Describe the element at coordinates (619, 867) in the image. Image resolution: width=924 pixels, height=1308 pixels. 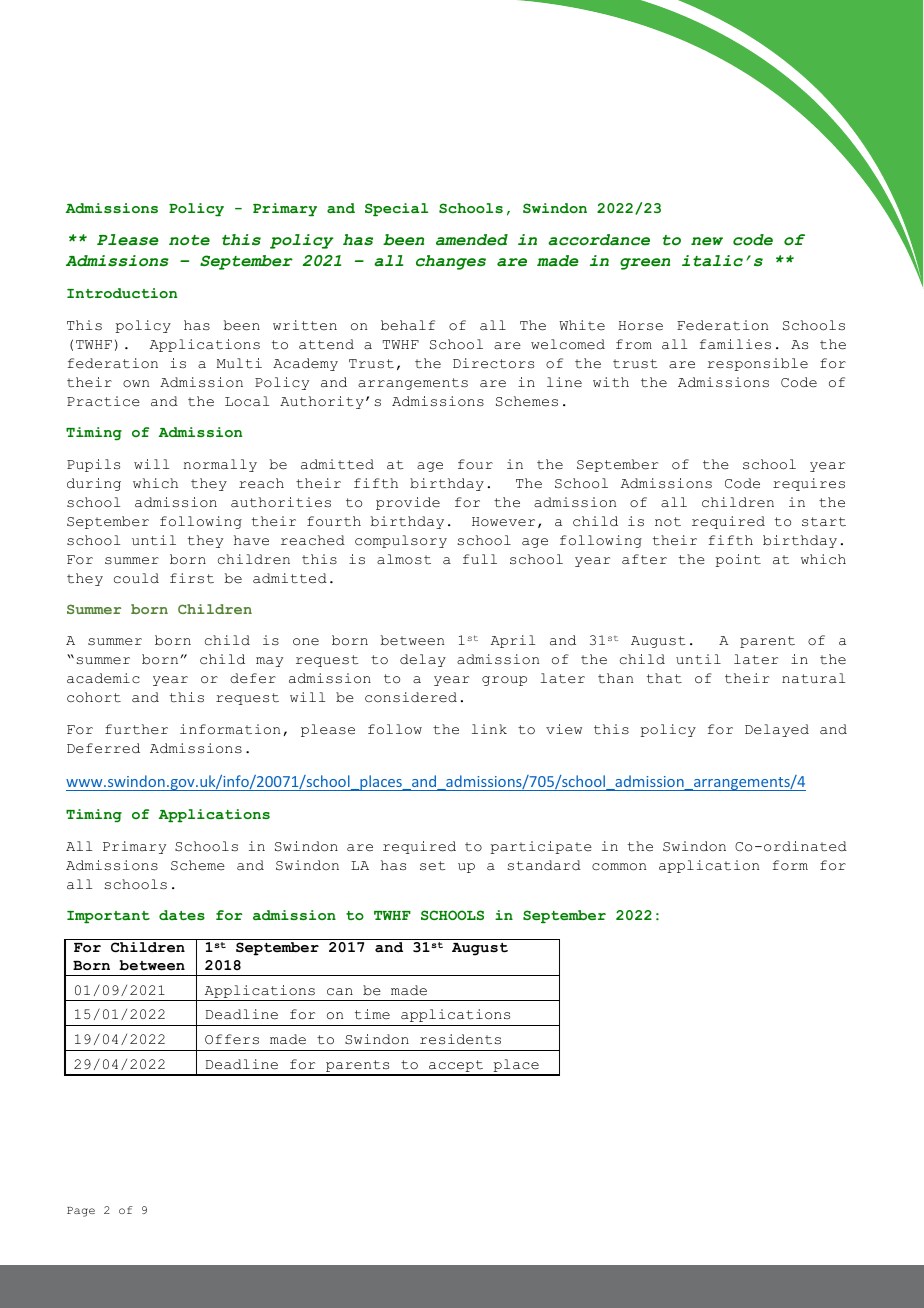
I see `common` at that location.
